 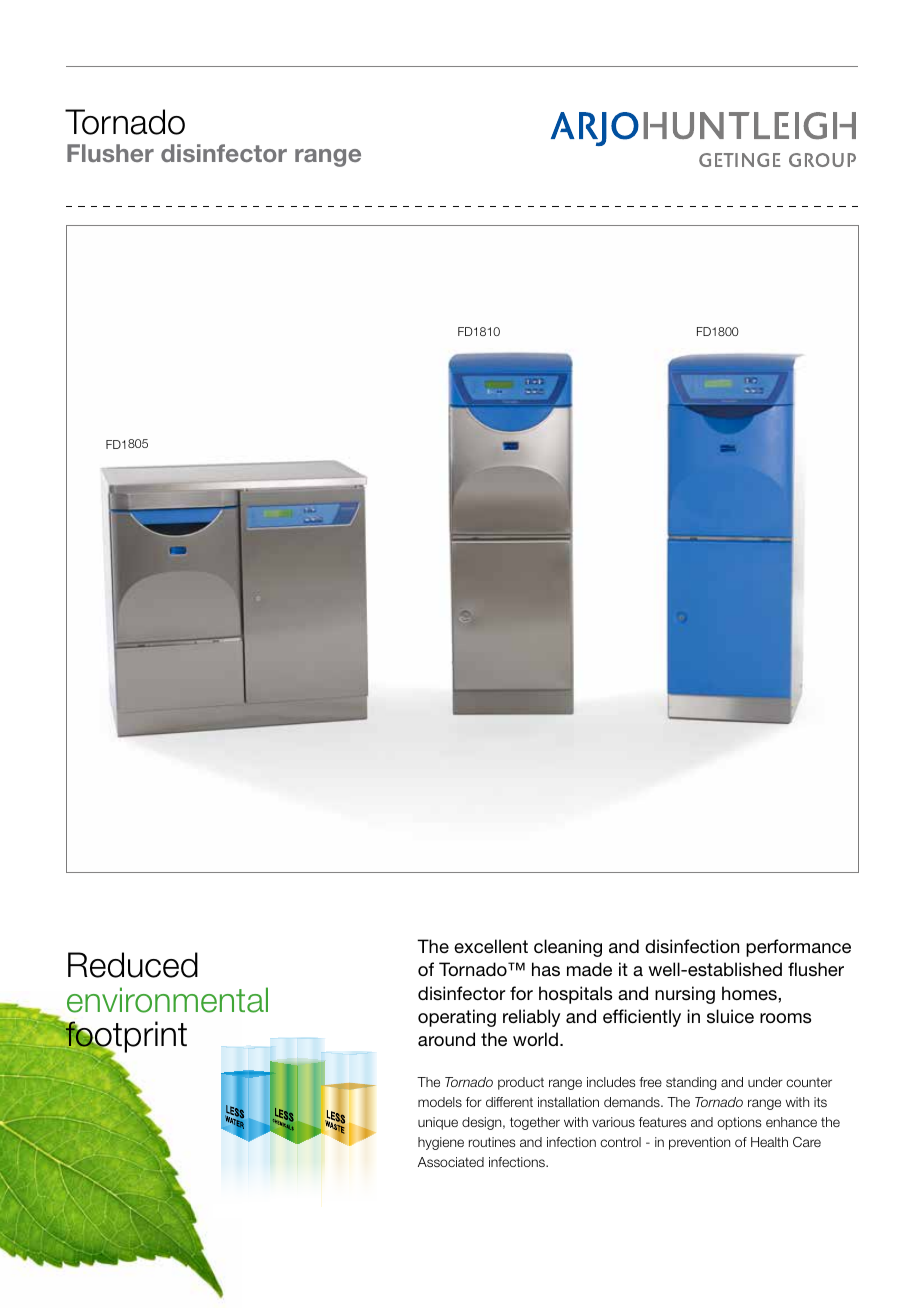 I want to click on world, so click(x=535, y=1039).
